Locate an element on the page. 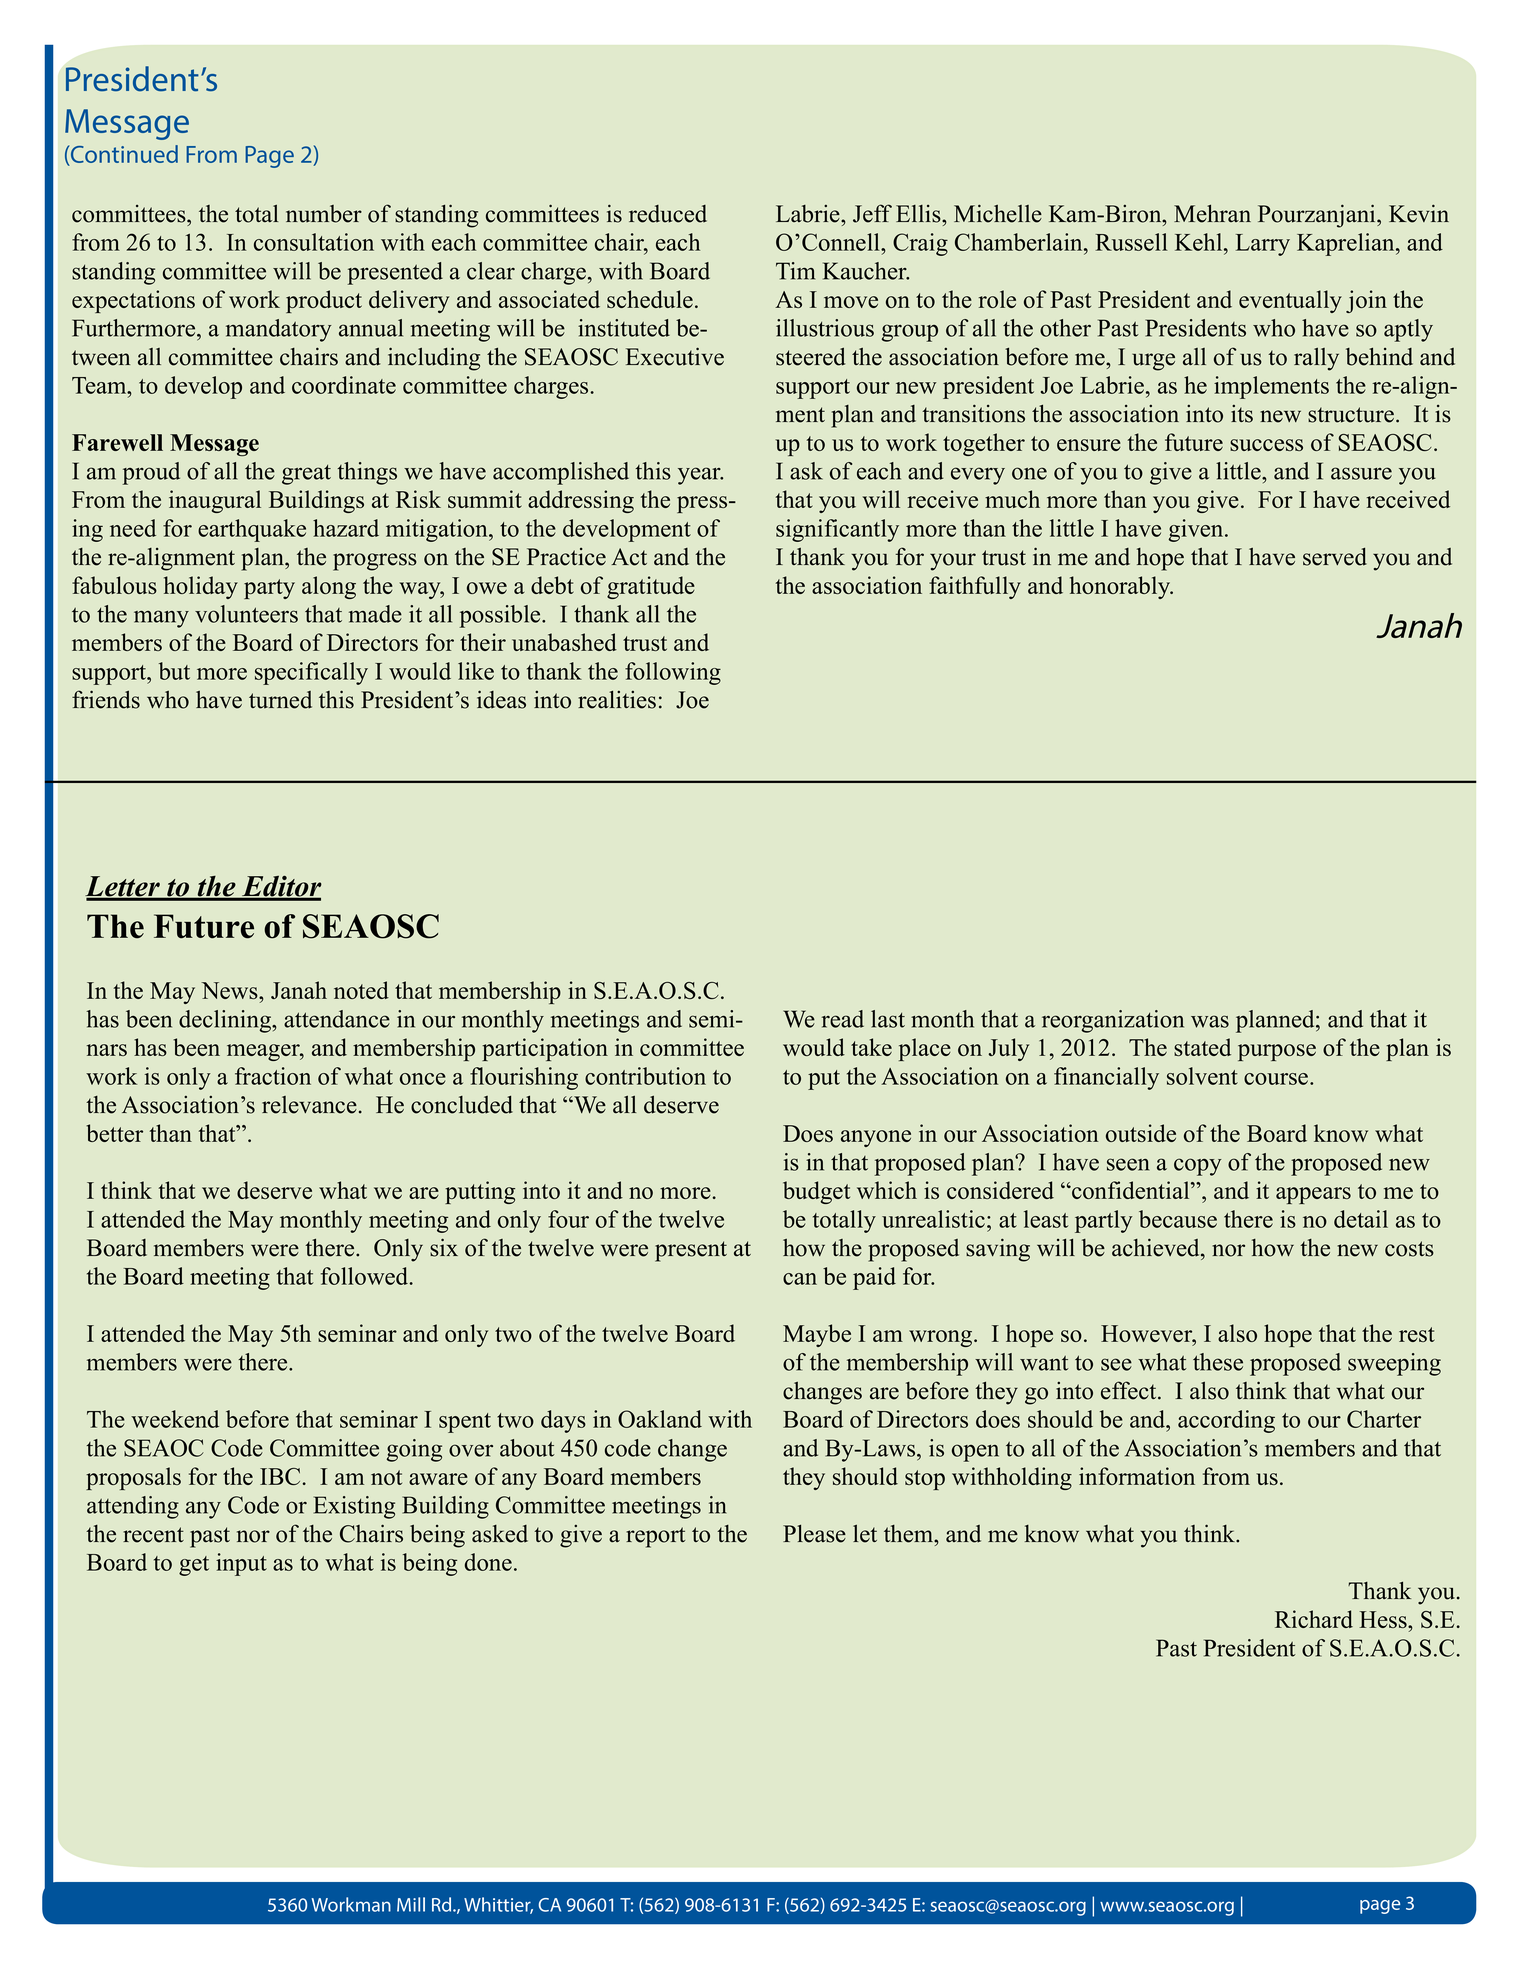  Mill is located at coordinates (411, 1904).
